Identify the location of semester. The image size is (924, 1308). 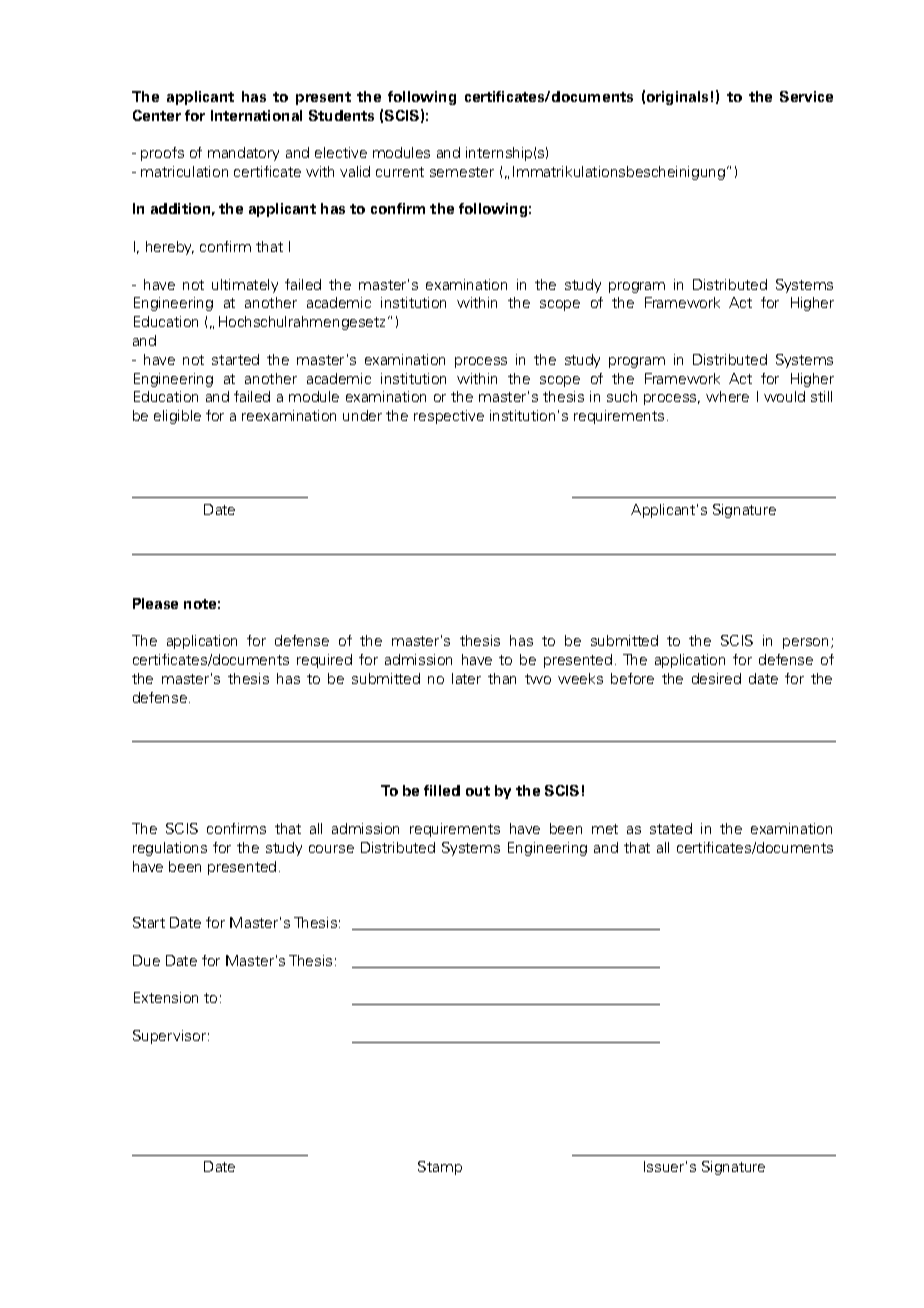
(462, 172).
